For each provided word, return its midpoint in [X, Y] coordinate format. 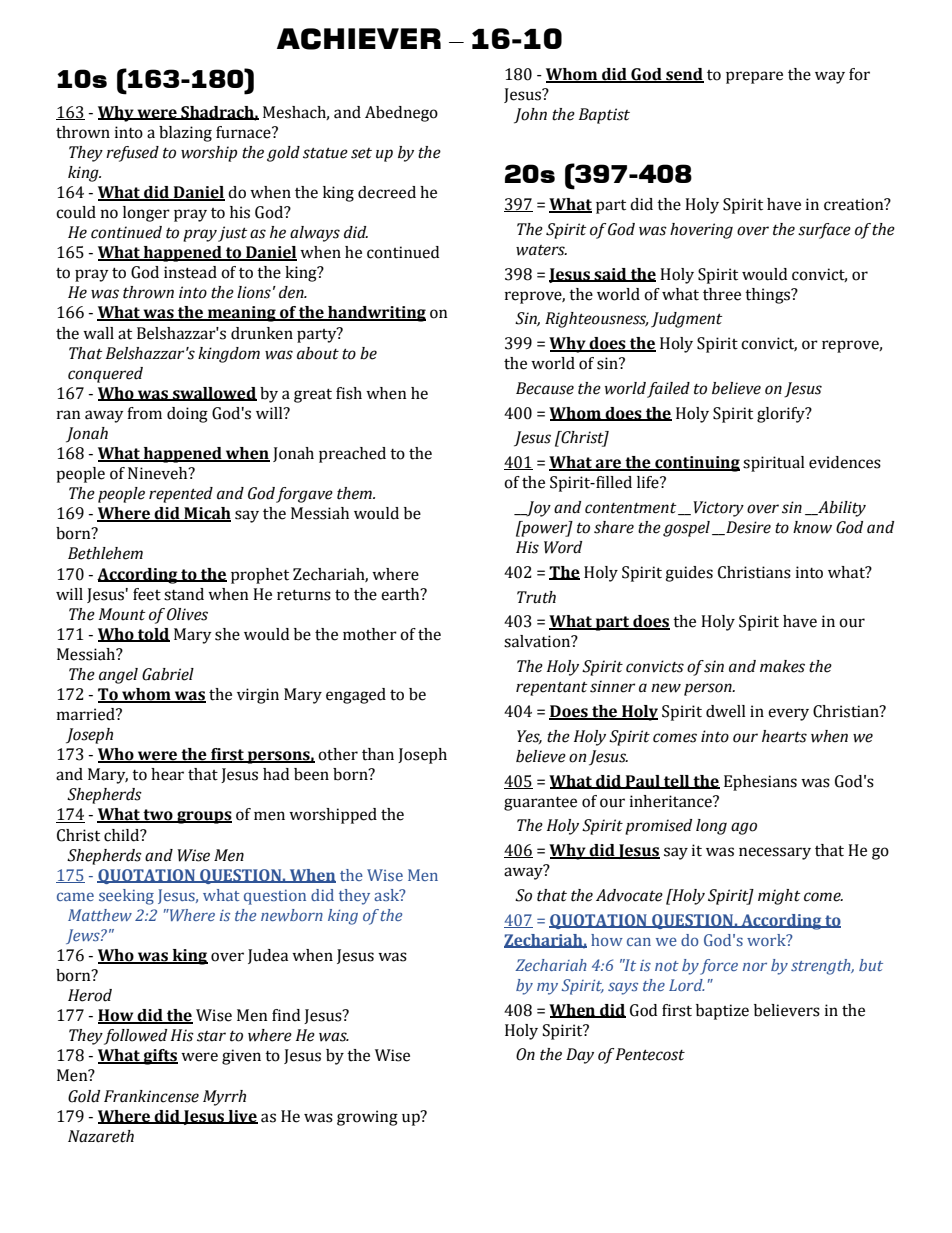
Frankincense [151, 1096]
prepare [754, 77]
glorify [782, 415]
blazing [185, 134]
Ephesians [760, 783]
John [530, 116]
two [158, 816]
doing [187, 415]
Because [545, 388]
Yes [529, 737]
